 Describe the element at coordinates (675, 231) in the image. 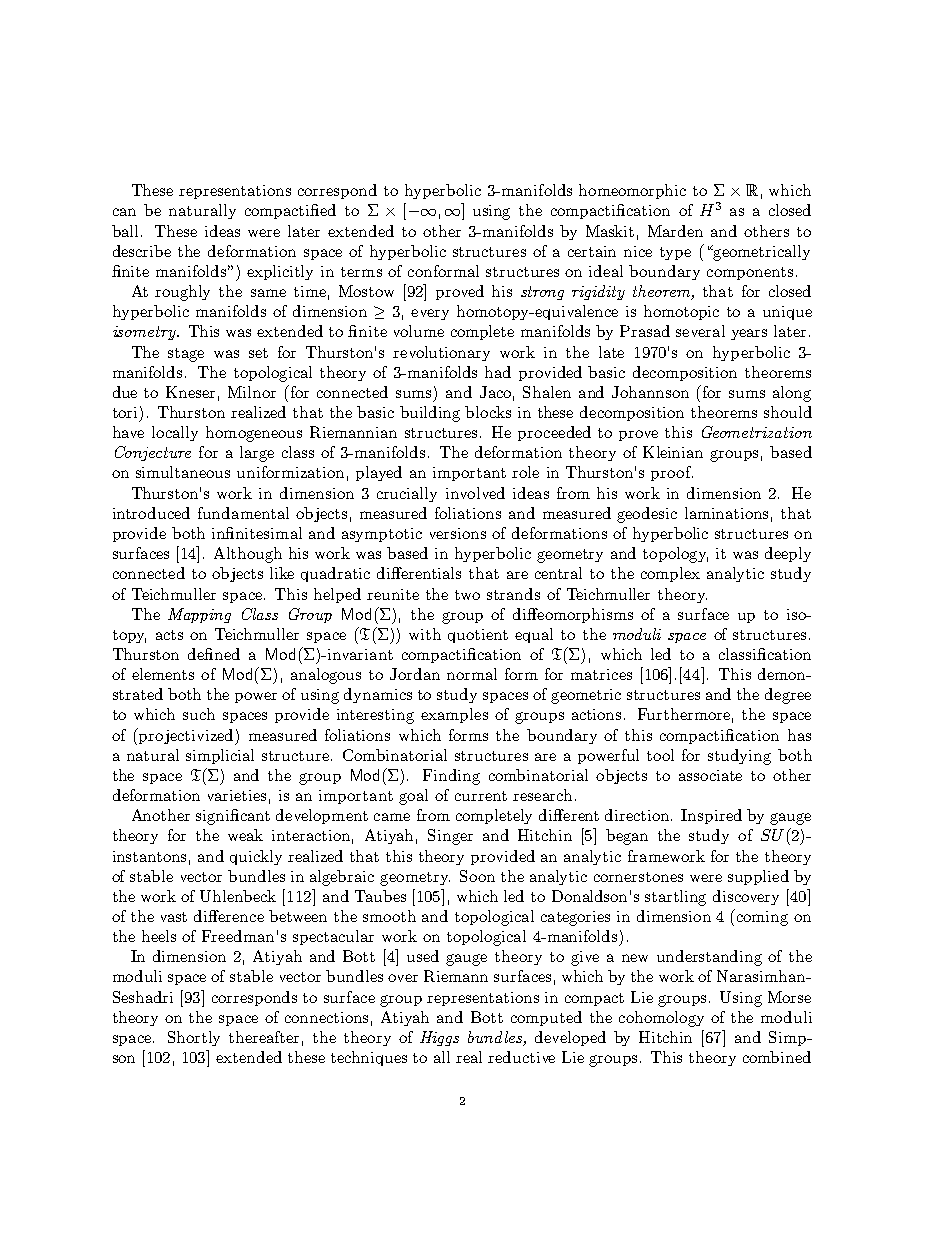

I see `Marden` at that location.
